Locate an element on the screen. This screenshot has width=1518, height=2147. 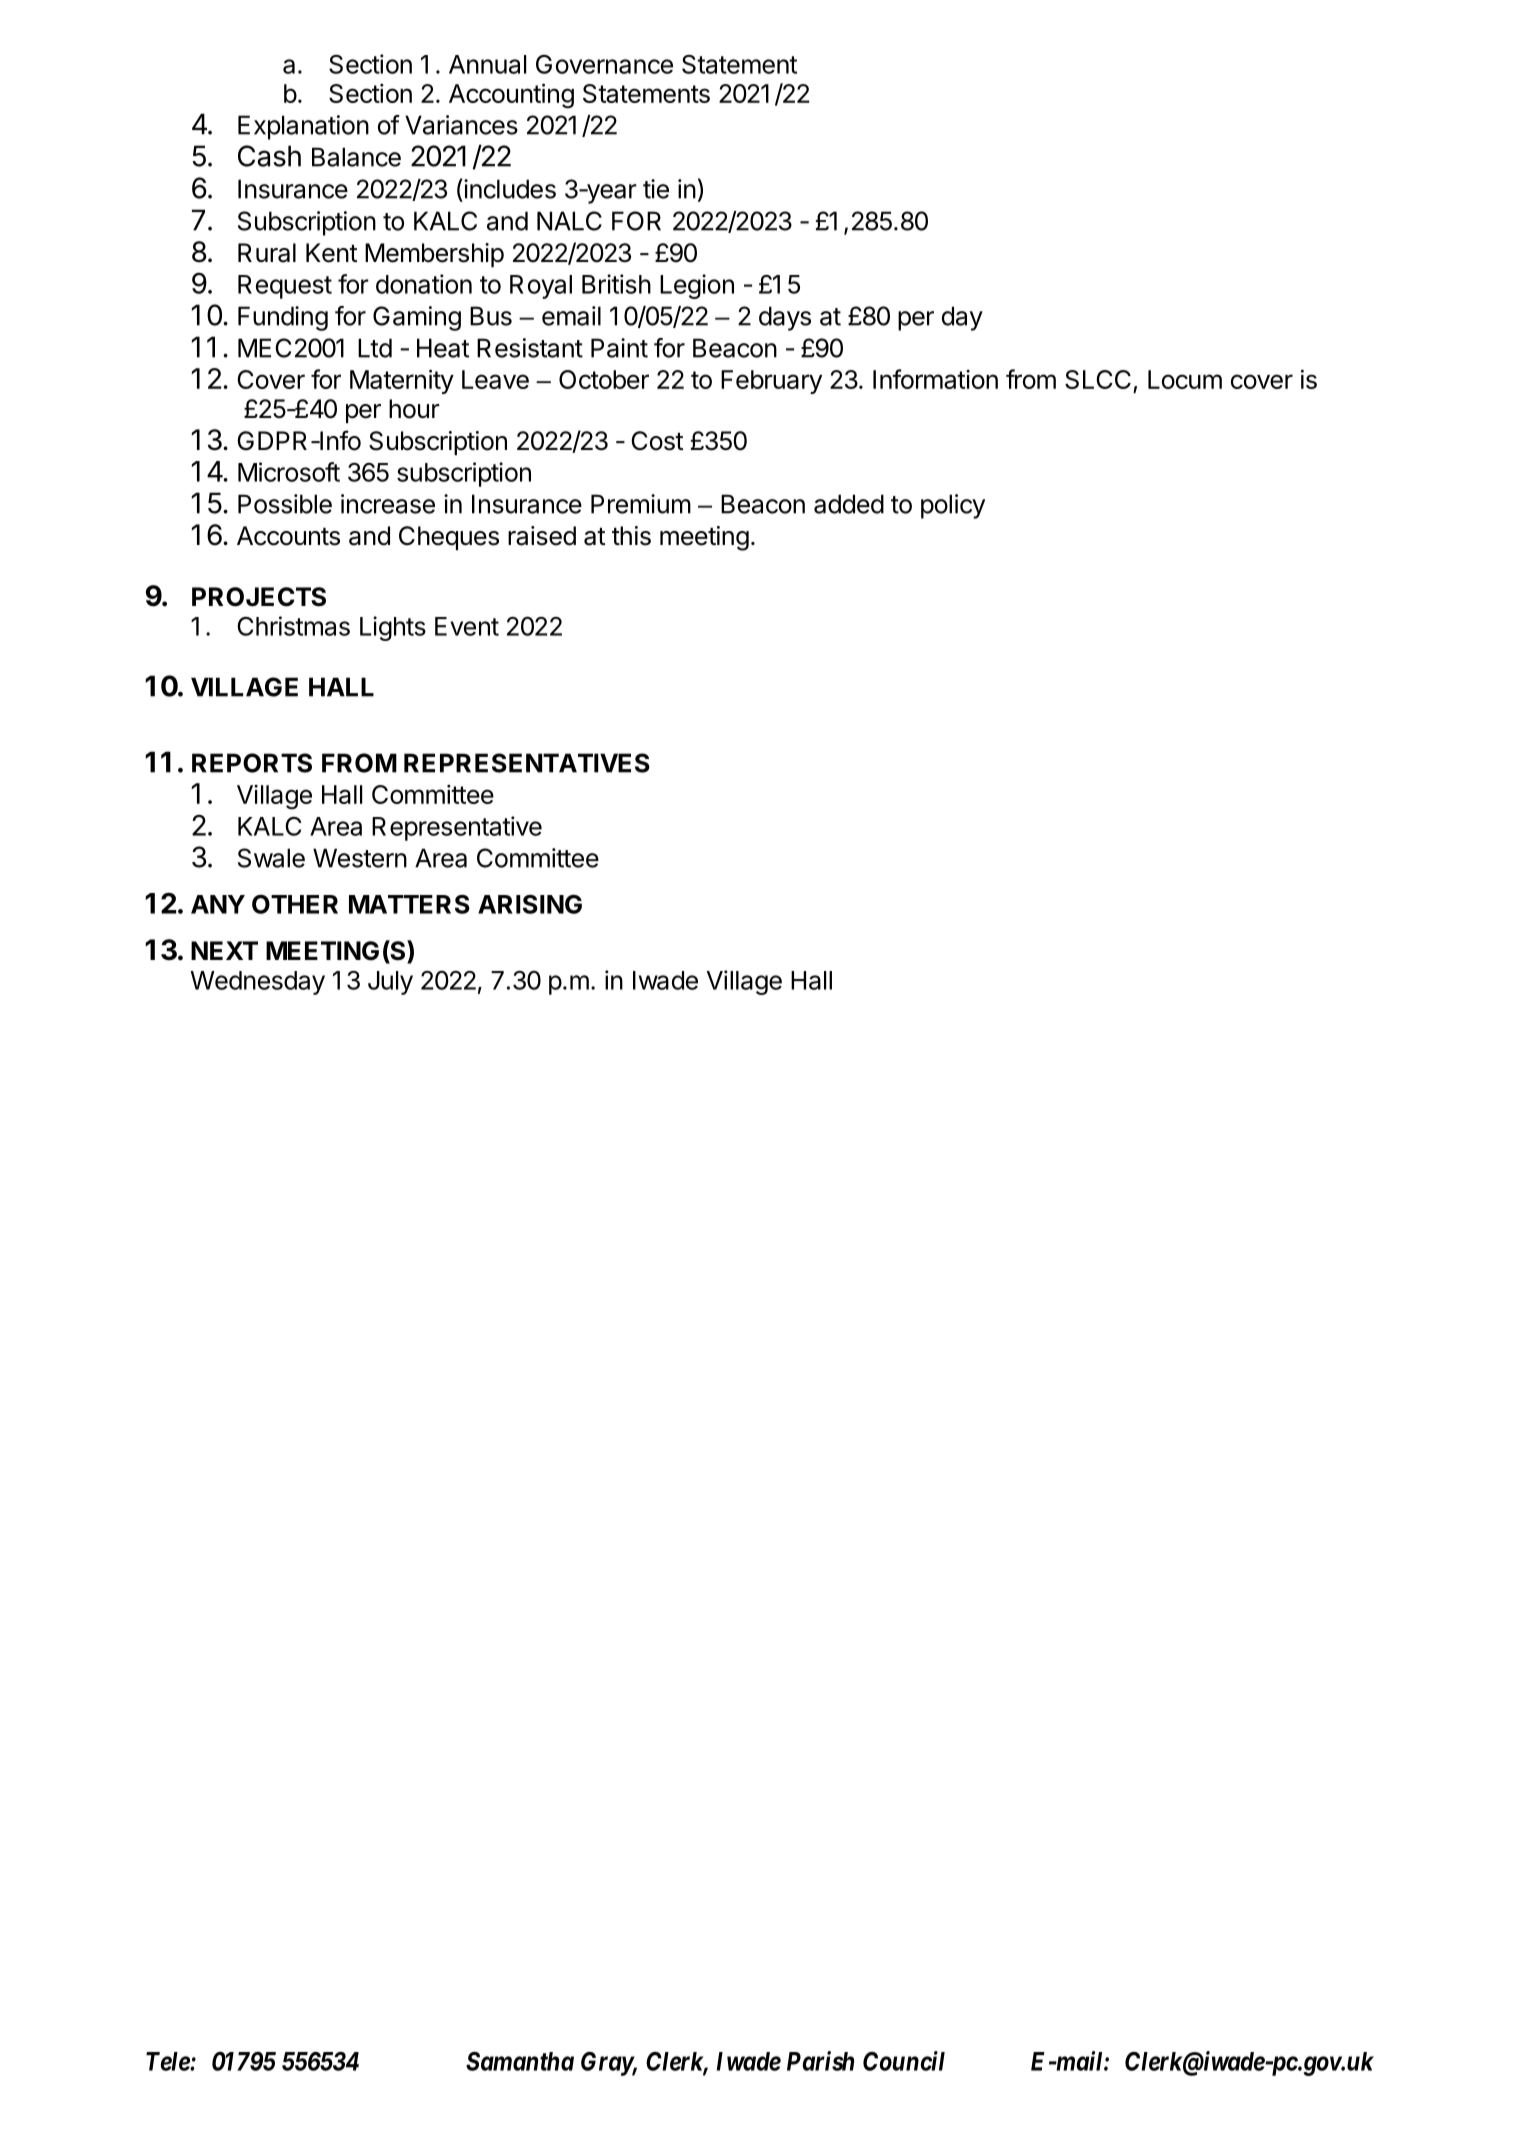
policy is located at coordinates (953, 506).
